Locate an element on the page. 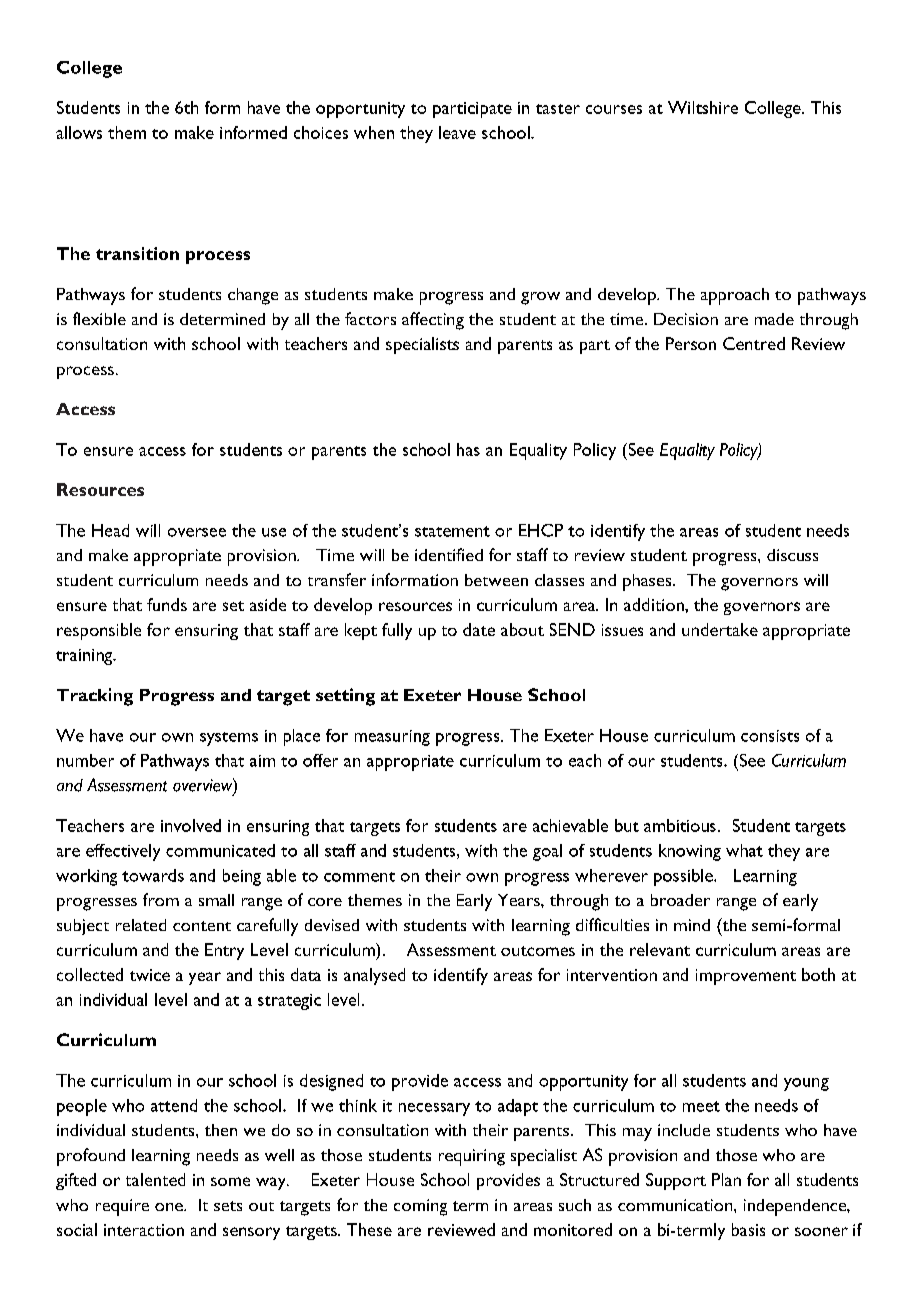 This image has width=924, height=1308. undertake is located at coordinates (720, 629).
